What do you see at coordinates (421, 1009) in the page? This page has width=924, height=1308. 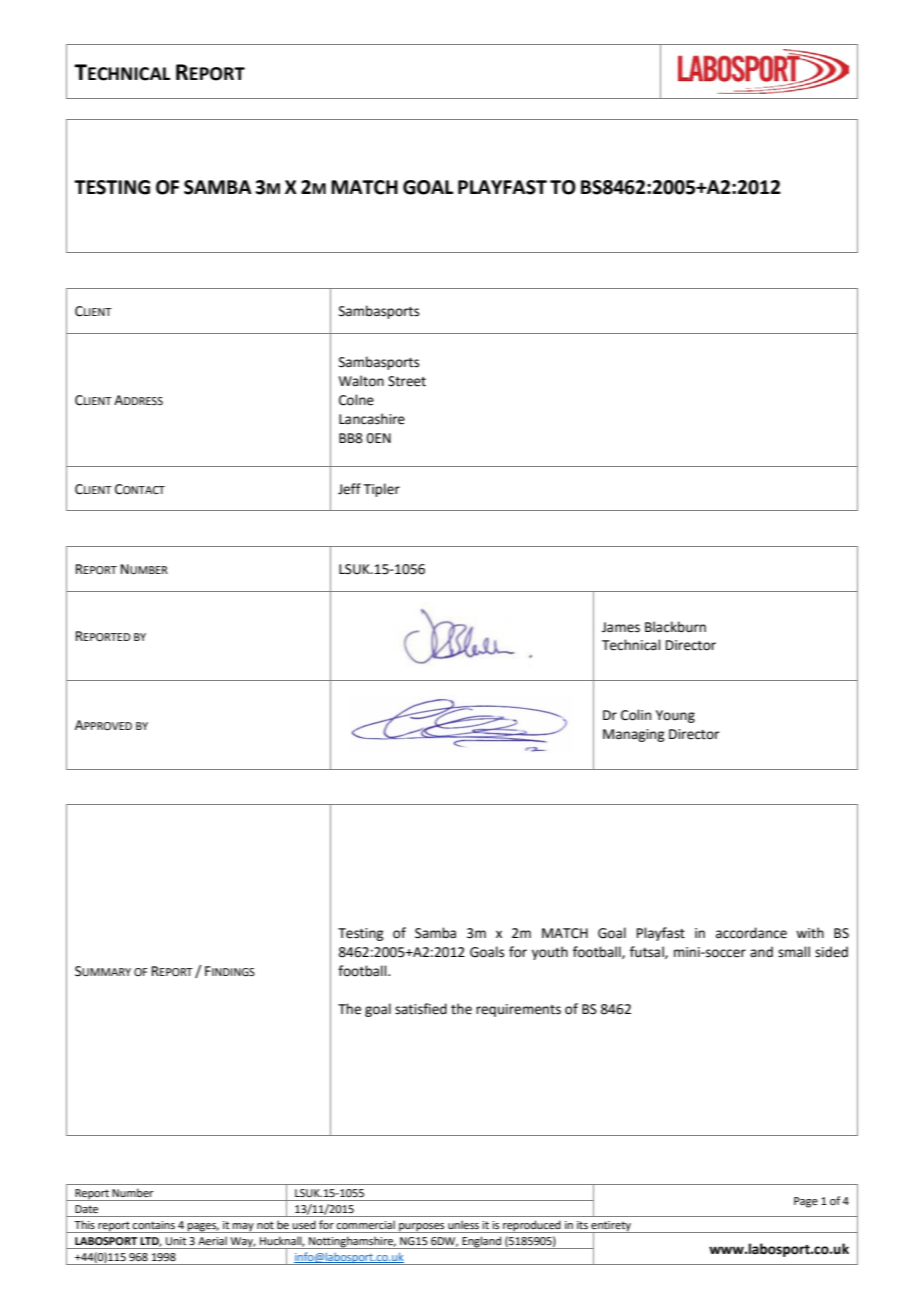 I see `satisfied` at bounding box center [421, 1009].
